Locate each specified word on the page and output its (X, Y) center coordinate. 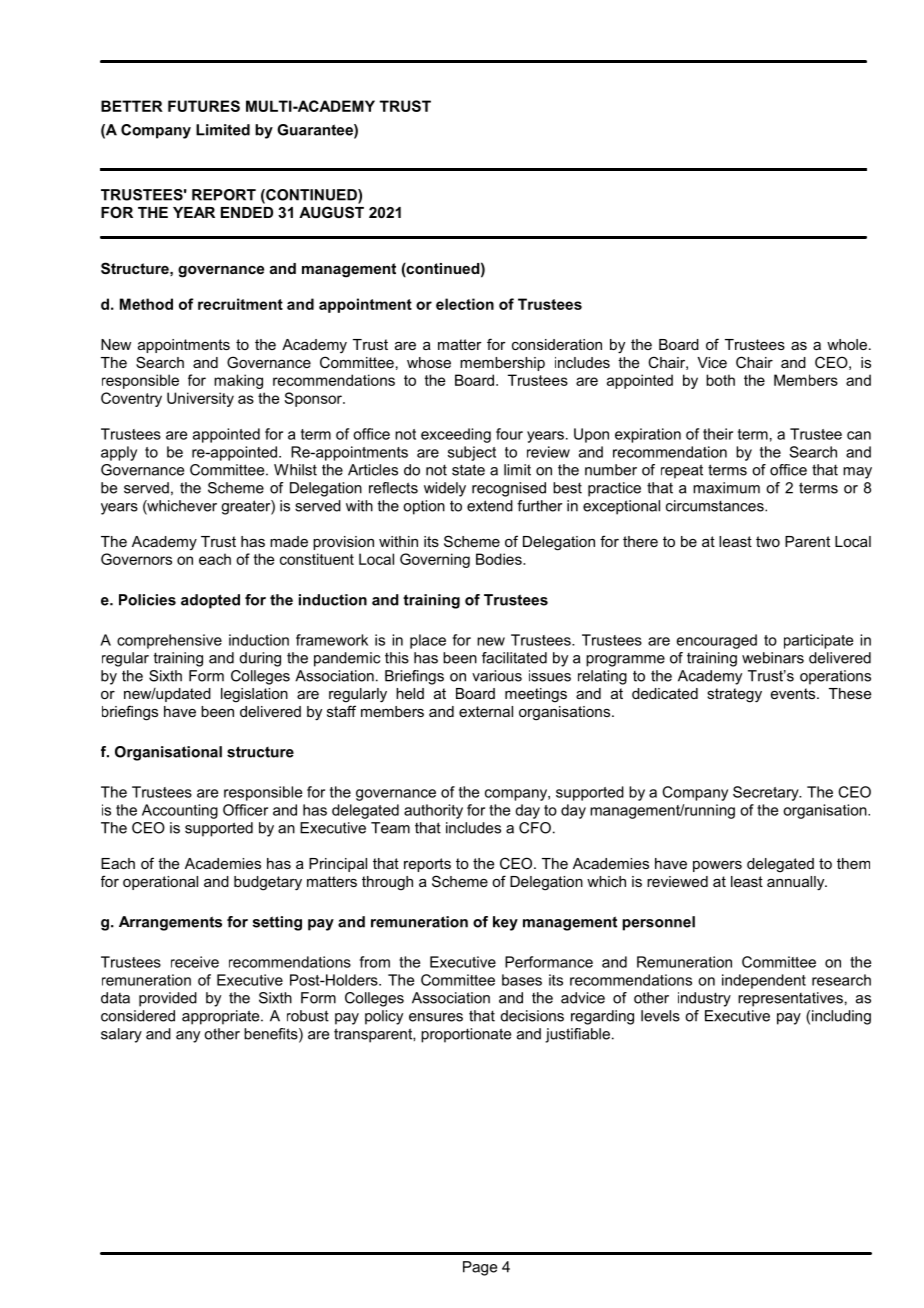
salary (121, 1035)
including (841, 1017)
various (497, 676)
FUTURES (204, 106)
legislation (254, 695)
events (794, 693)
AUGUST (331, 212)
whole (847, 344)
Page (480, 1268)
